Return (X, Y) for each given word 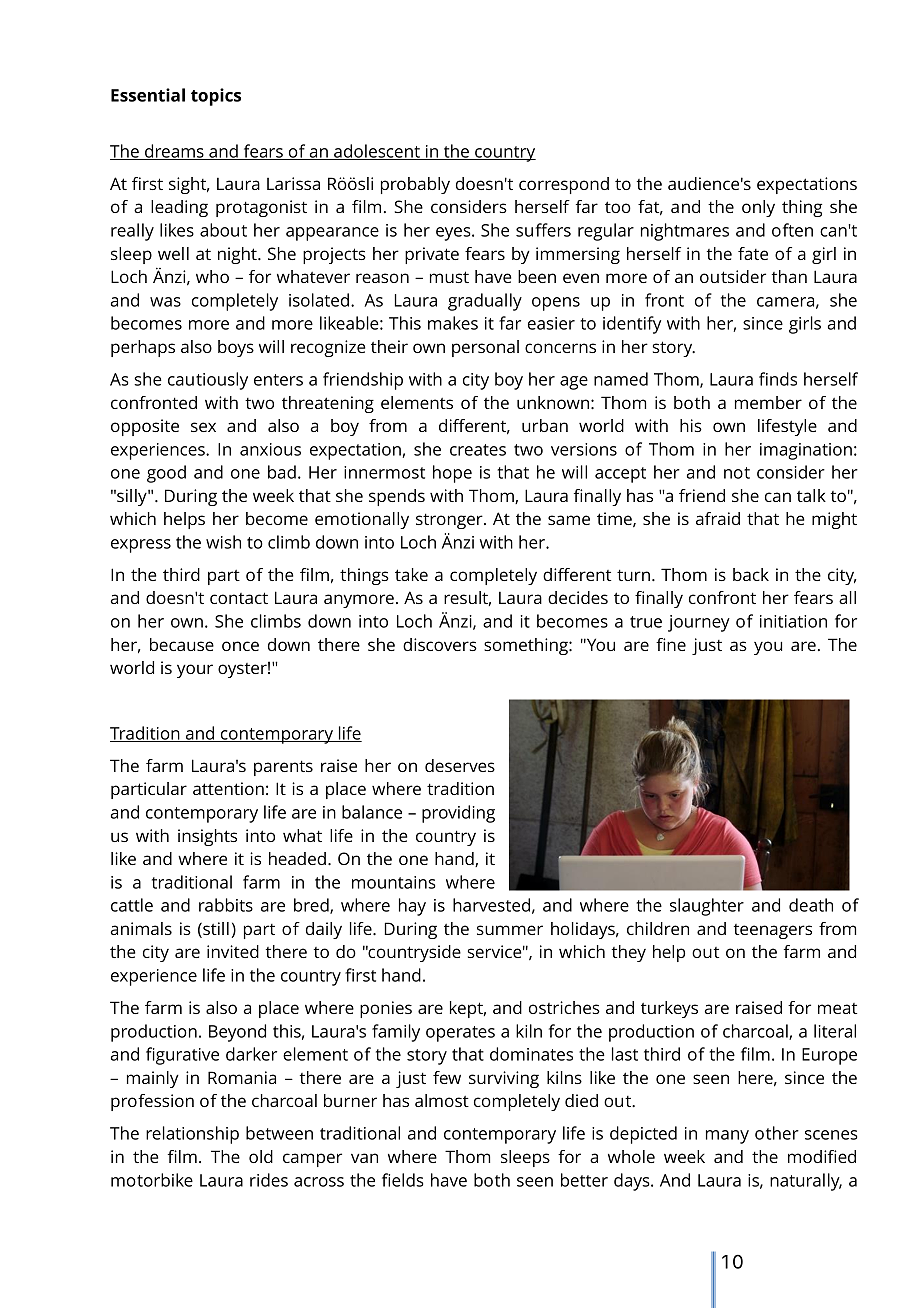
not (737, 473)
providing (458, 814)
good (166, 474)
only (758, 208)
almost (442, 1100)
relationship (192, 1135)
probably (415, 185)
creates (478, 450)
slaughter (707, 907)
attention (228, 788)
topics (216, 97)
